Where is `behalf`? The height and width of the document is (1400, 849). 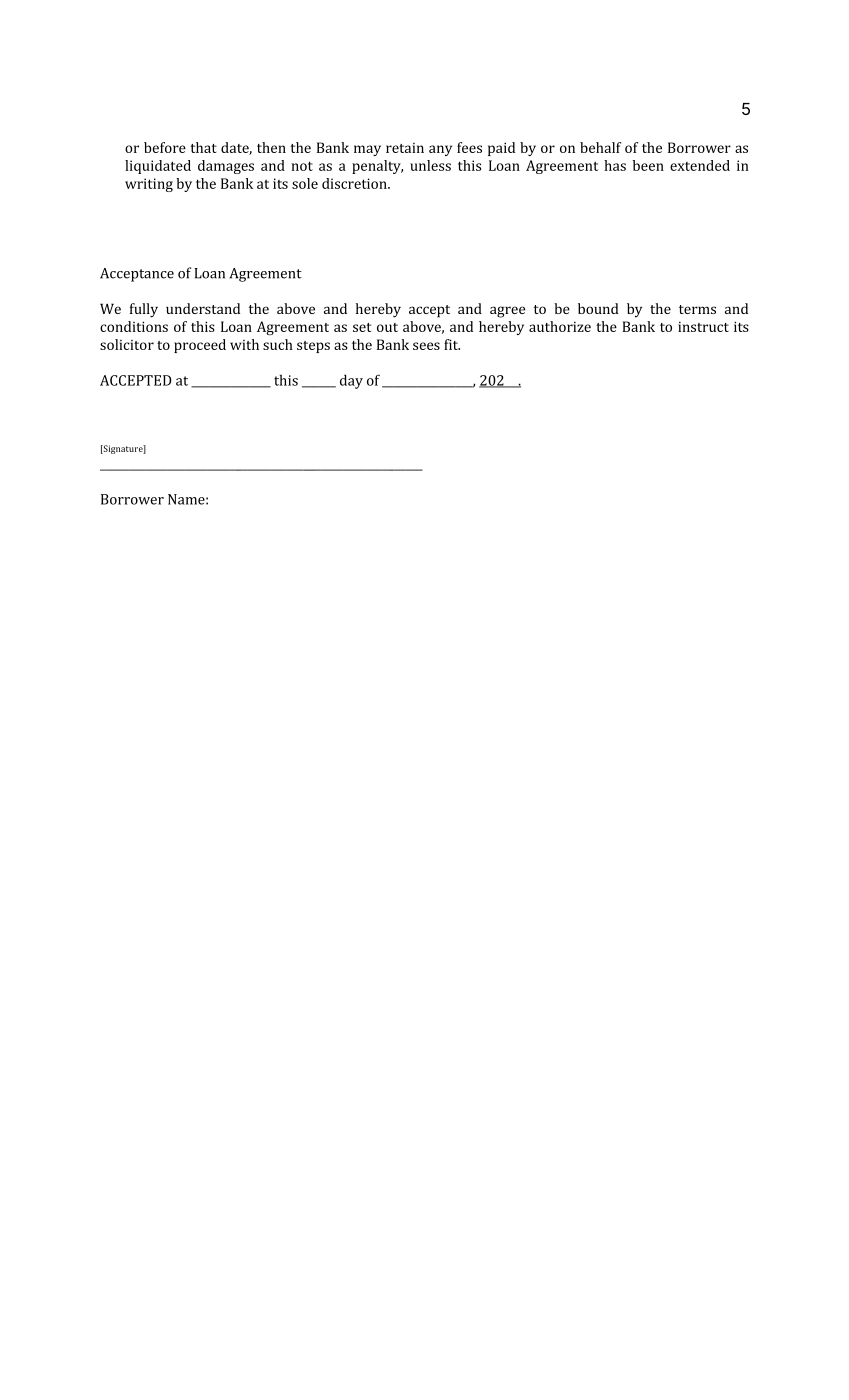 behalf is located at coordinates (600, 147).
